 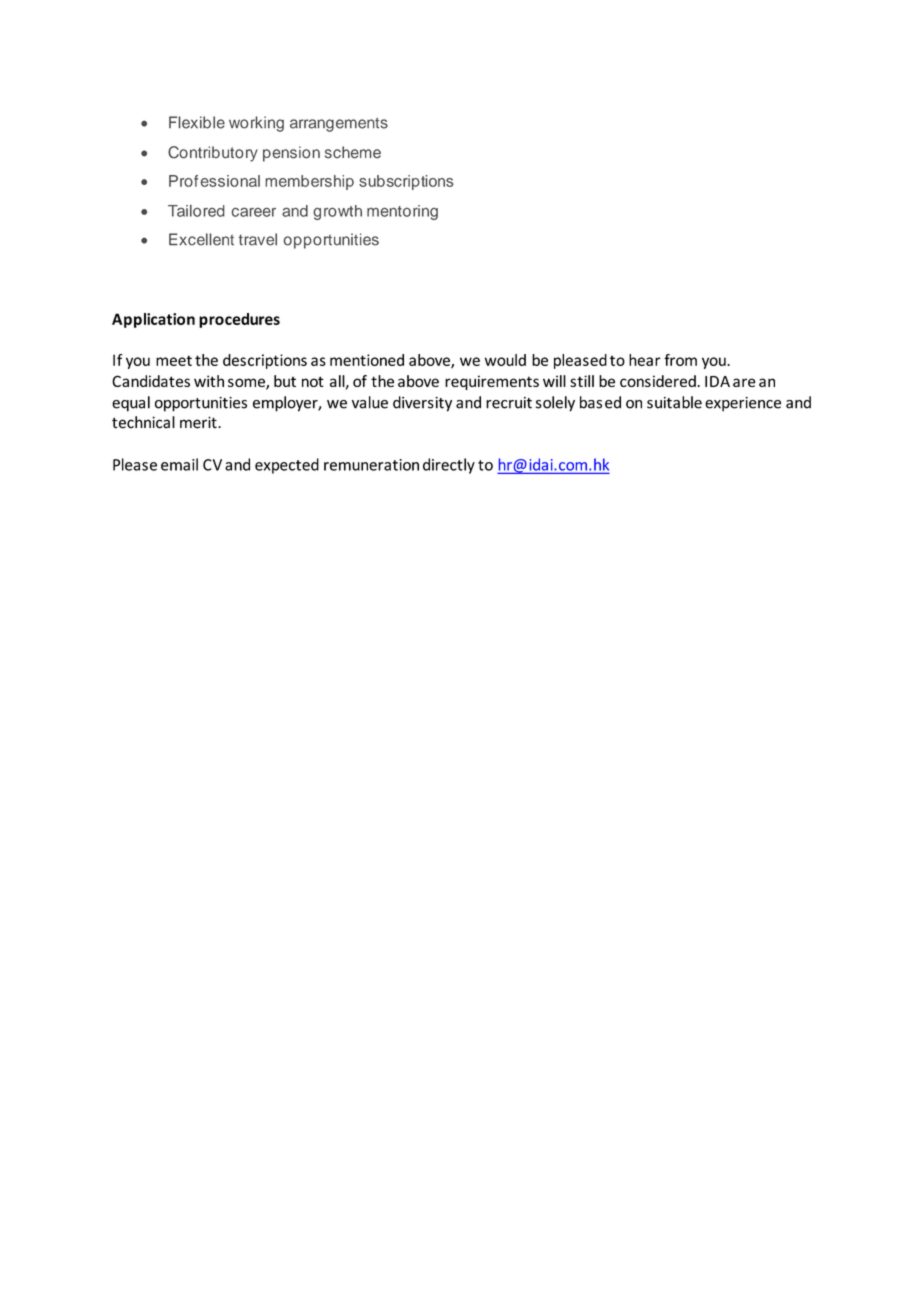 What do you see at coordinates (449, 466) in the document?
I see `directly` at bounding box center [449, 466].
